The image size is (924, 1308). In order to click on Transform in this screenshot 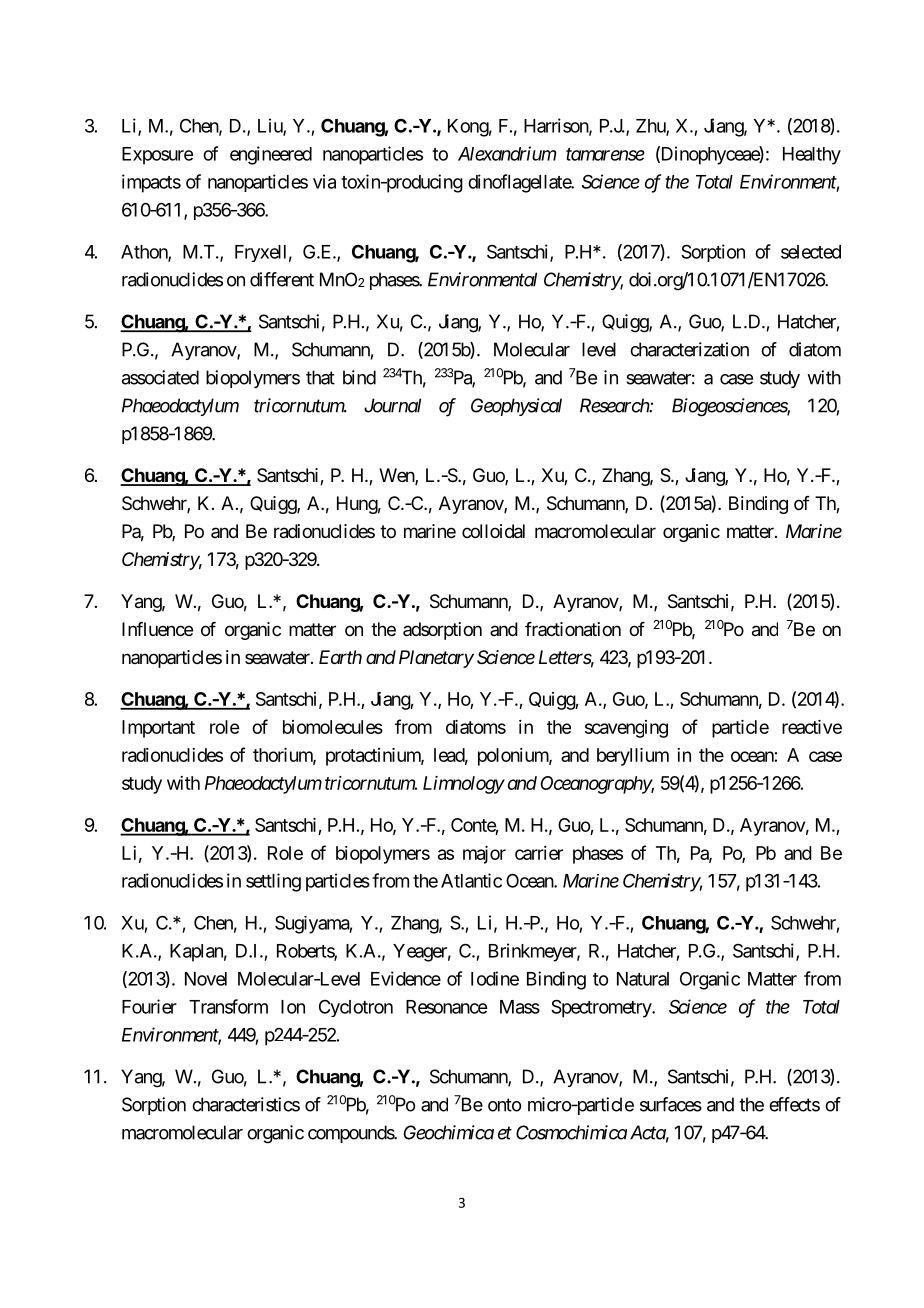, I will do `click(228, 1006)`.
